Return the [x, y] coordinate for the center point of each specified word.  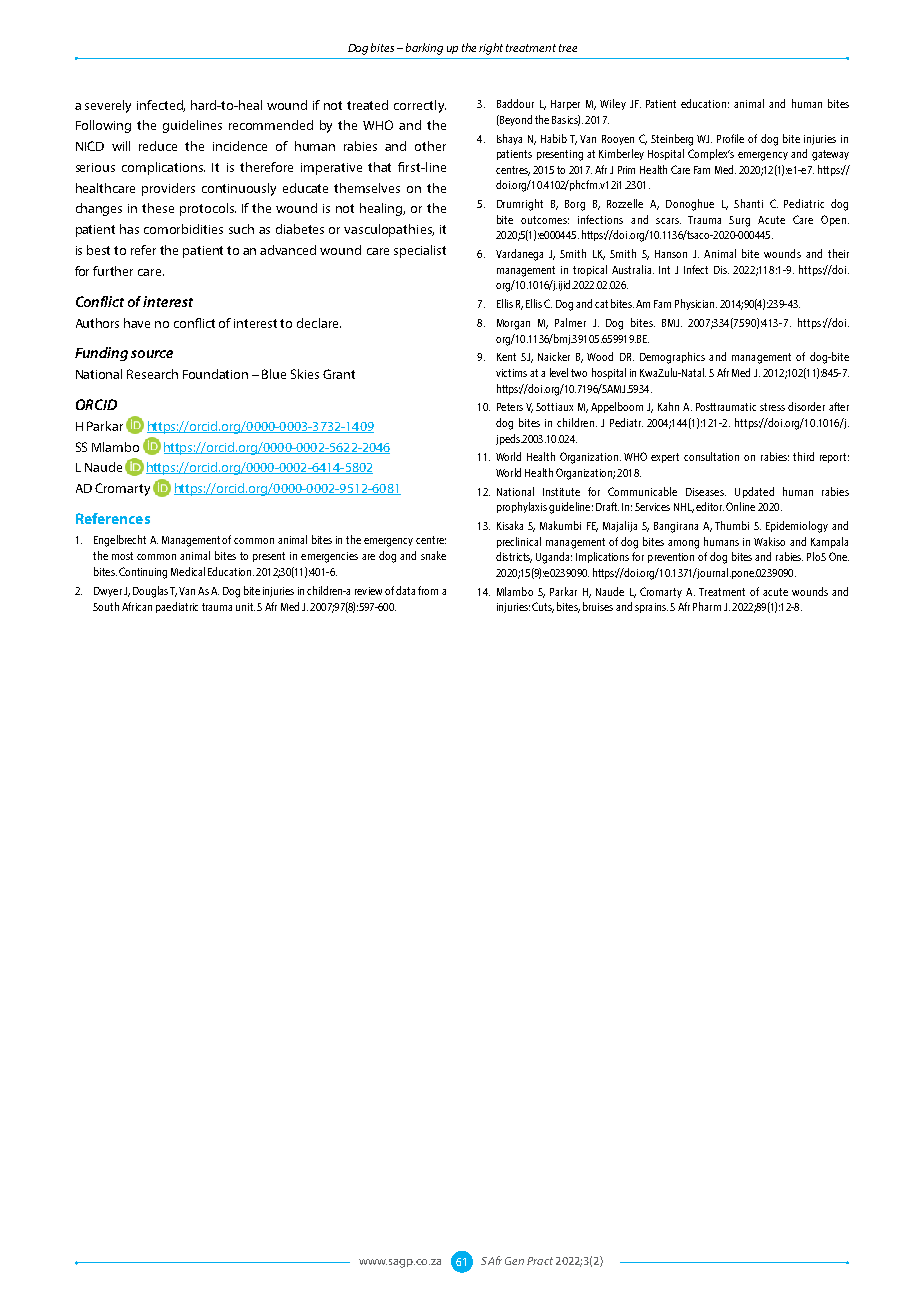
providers [168, 189]
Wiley [613, 104]
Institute [561, 492]
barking [424, 49]
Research [152, 374]
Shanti [748, 203]
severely [108, 106]
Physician [696, 304]
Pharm [707, 606]
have [137, 323]
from [428, 590]
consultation [711, 456]
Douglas [150, 592]
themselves [367, 188]
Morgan [513, 324]
